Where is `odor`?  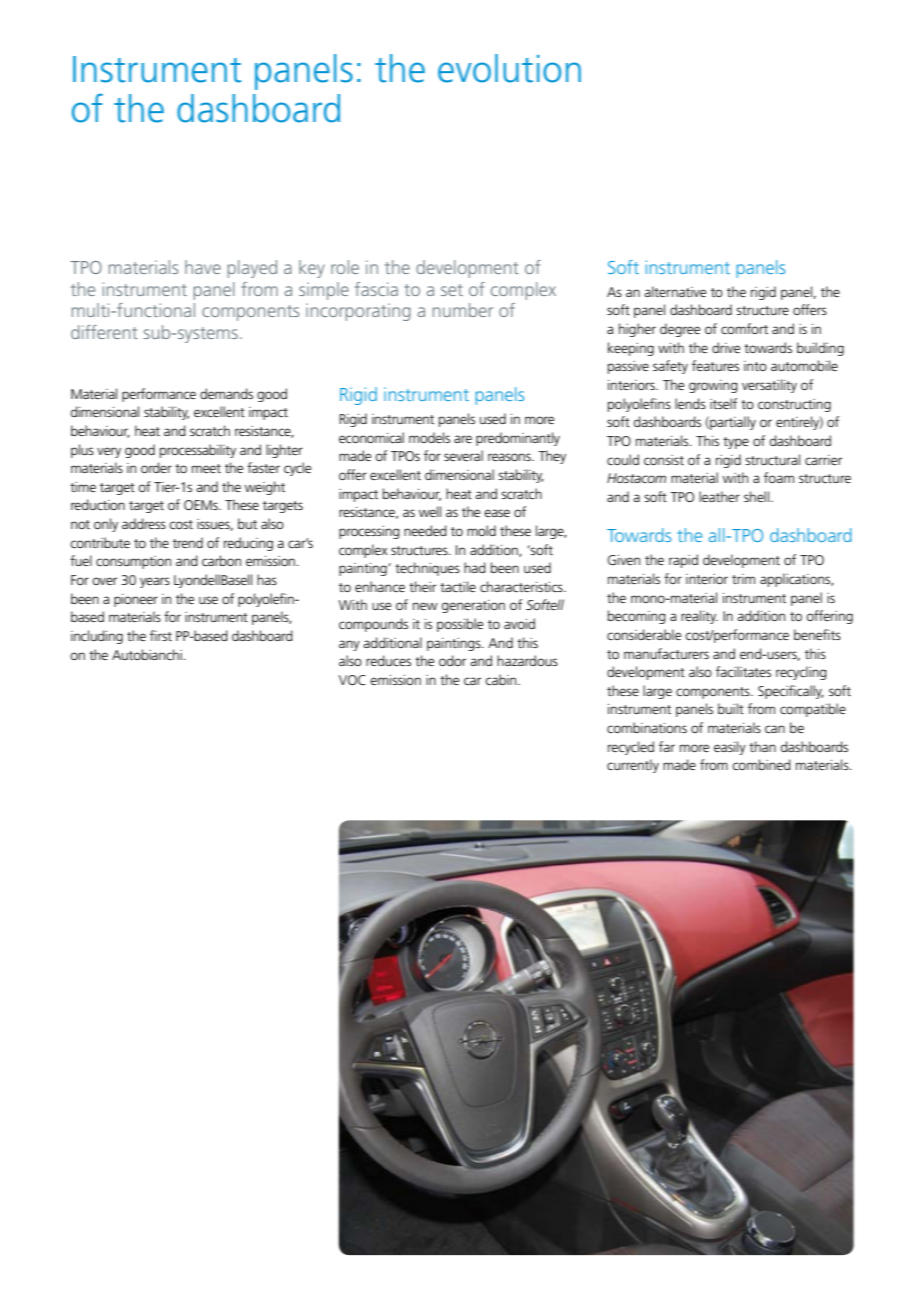 odor is located at coordinates (452, 660).
